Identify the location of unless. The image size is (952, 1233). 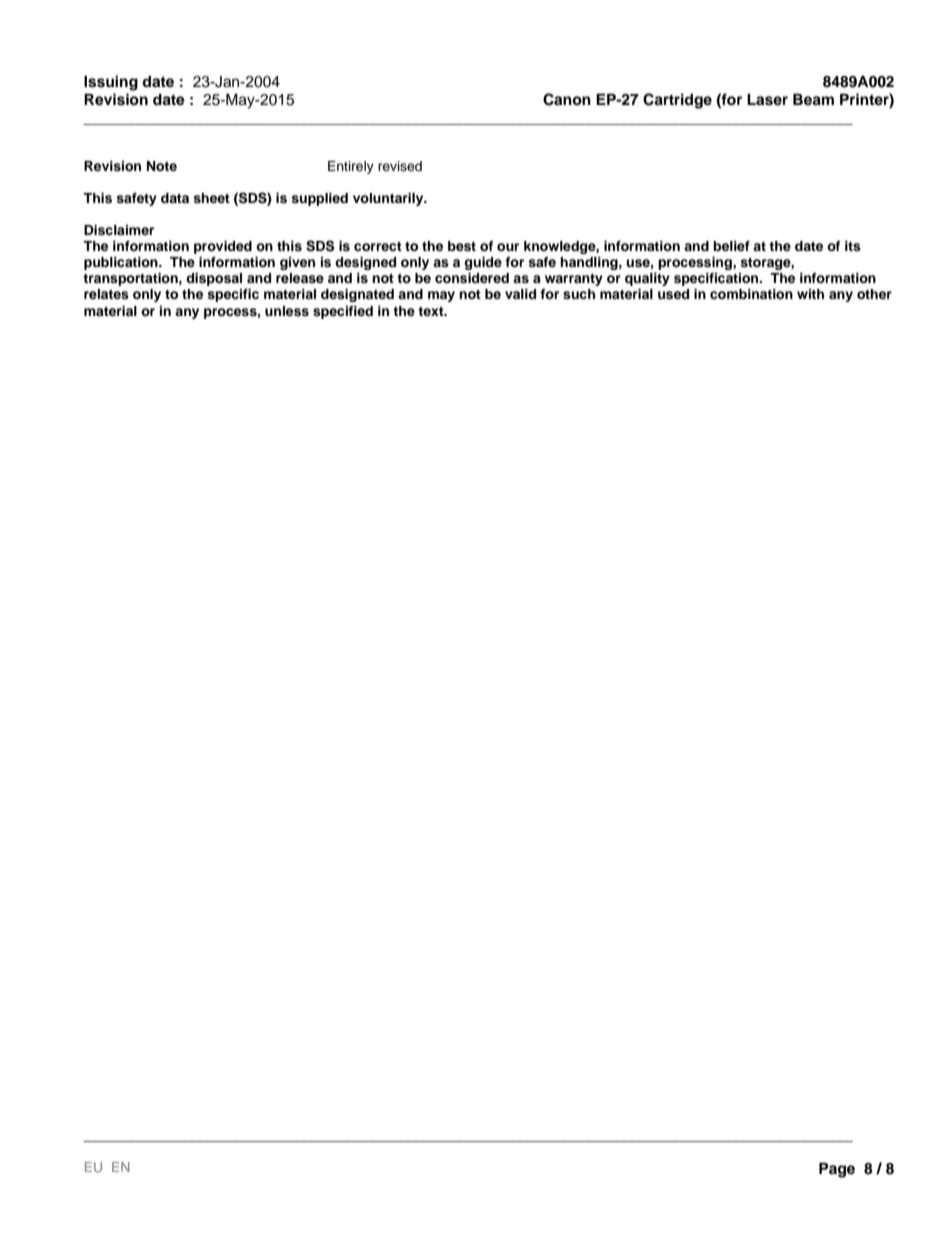
(287, 311).
